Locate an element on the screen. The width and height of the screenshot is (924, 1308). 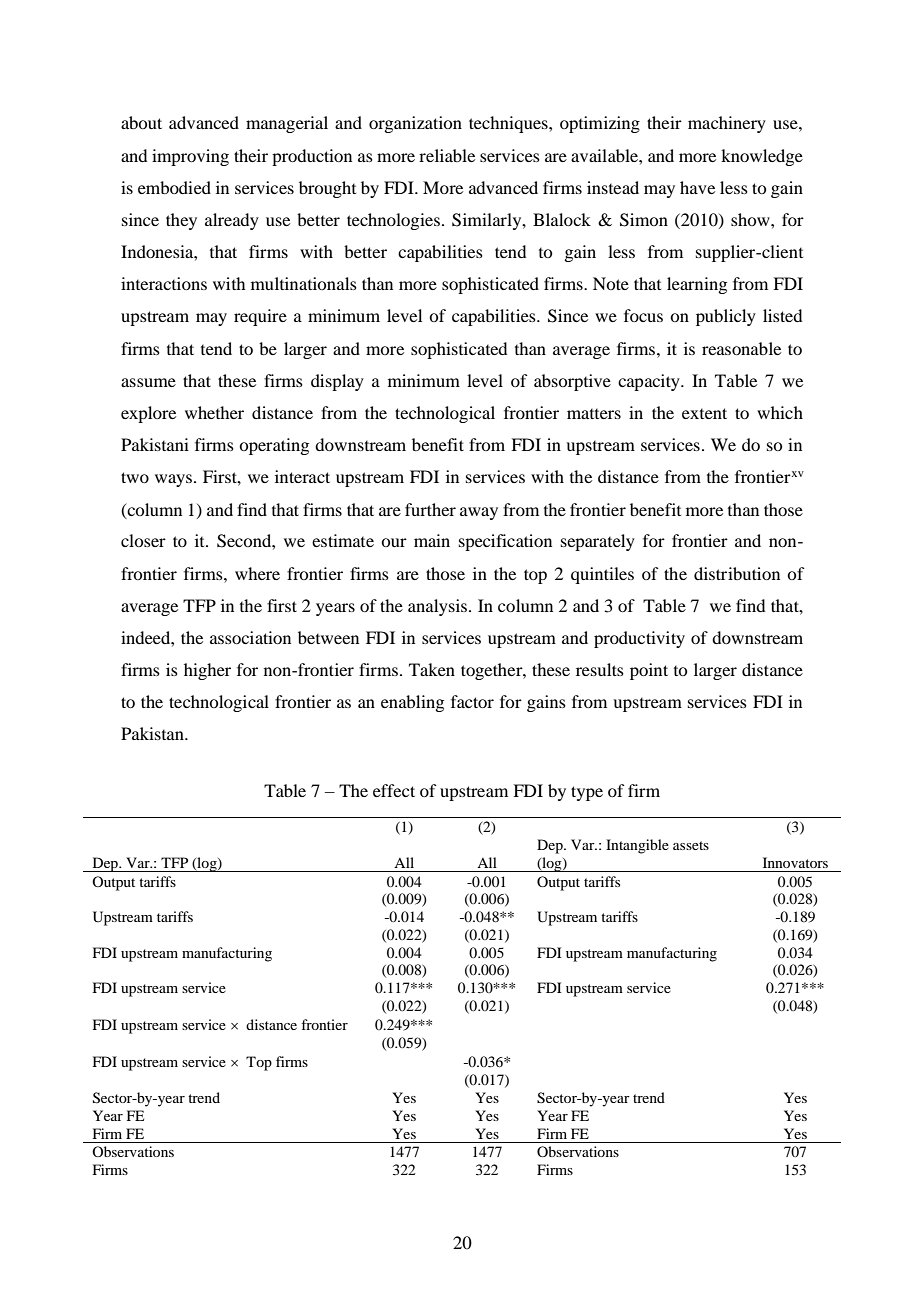
machinery is located at coordinates (727, 124).
